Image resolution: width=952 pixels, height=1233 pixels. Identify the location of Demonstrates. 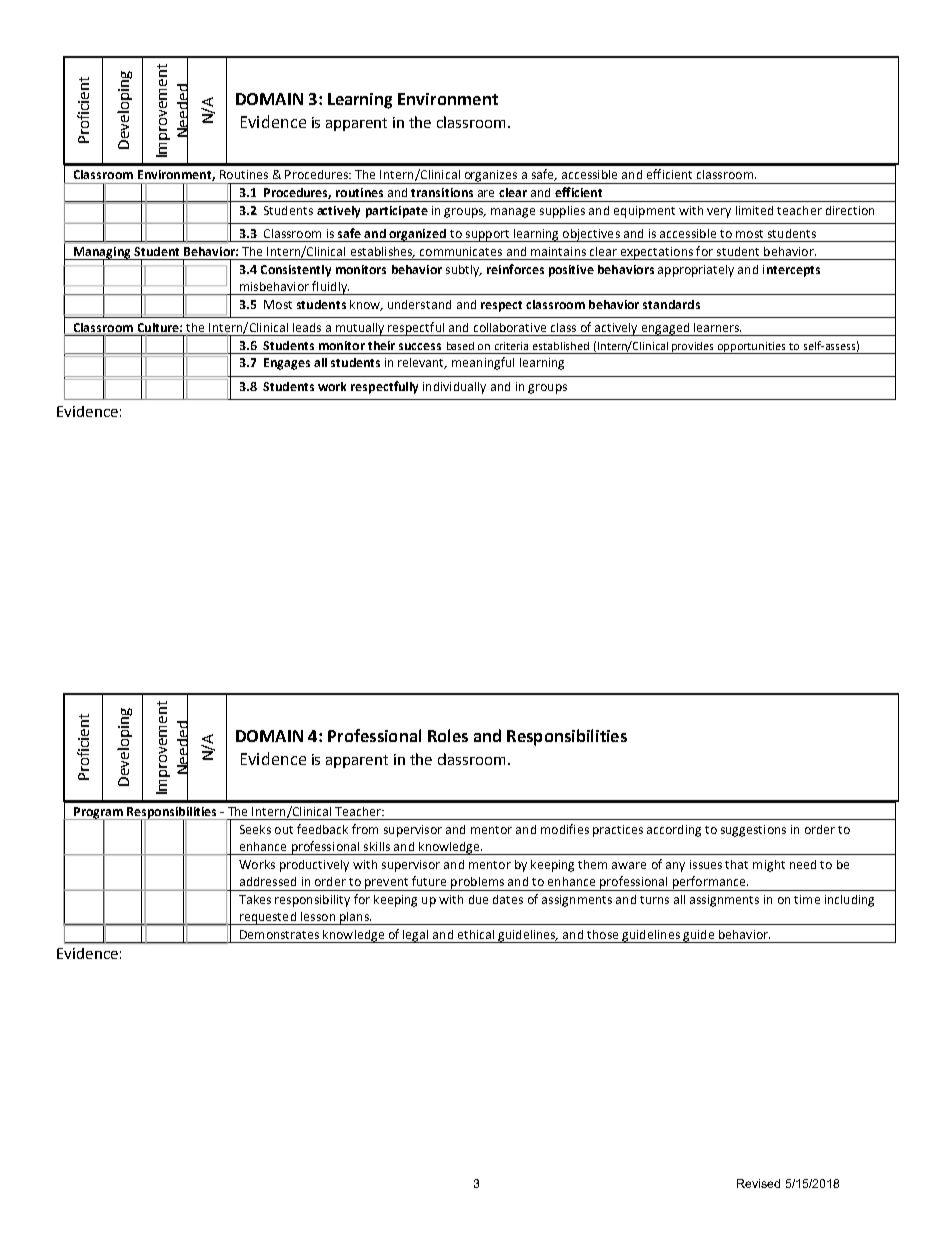
(279, 934).
